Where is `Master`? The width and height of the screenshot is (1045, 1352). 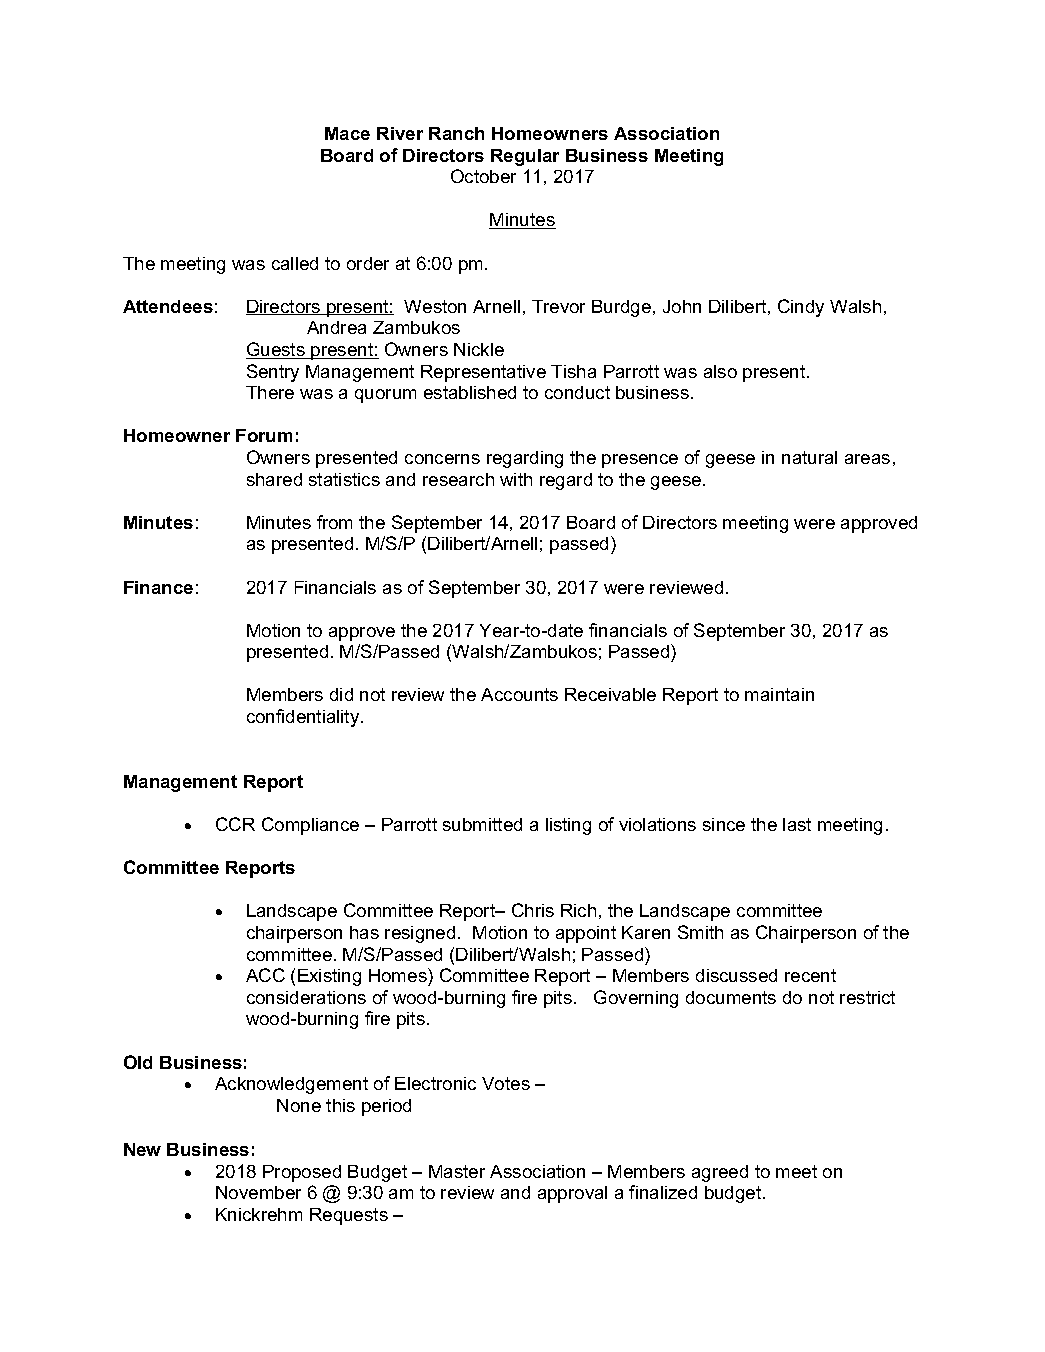 Master is located at coordinates (457, 1171).
